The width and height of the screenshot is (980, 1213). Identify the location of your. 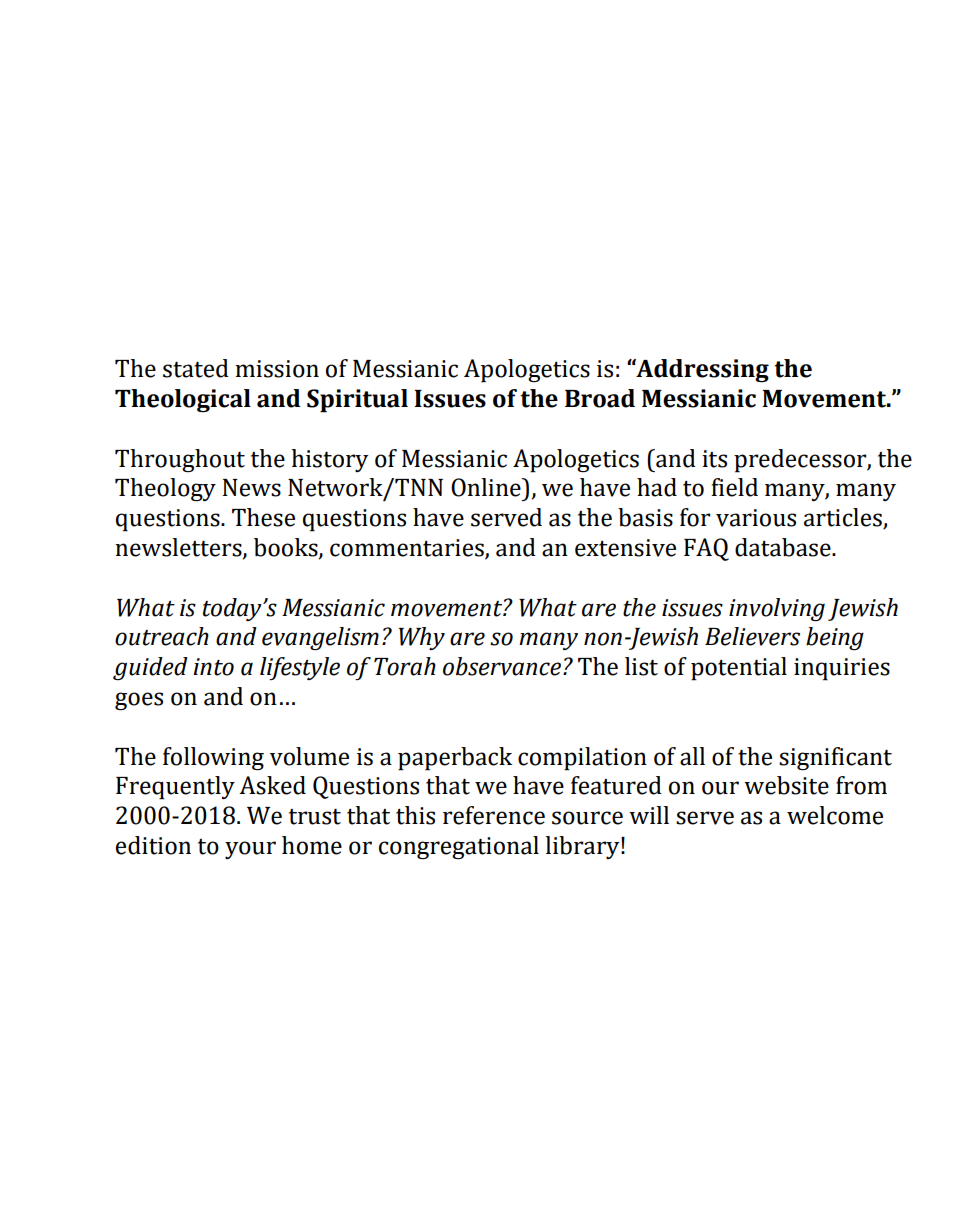
(250, 850).
